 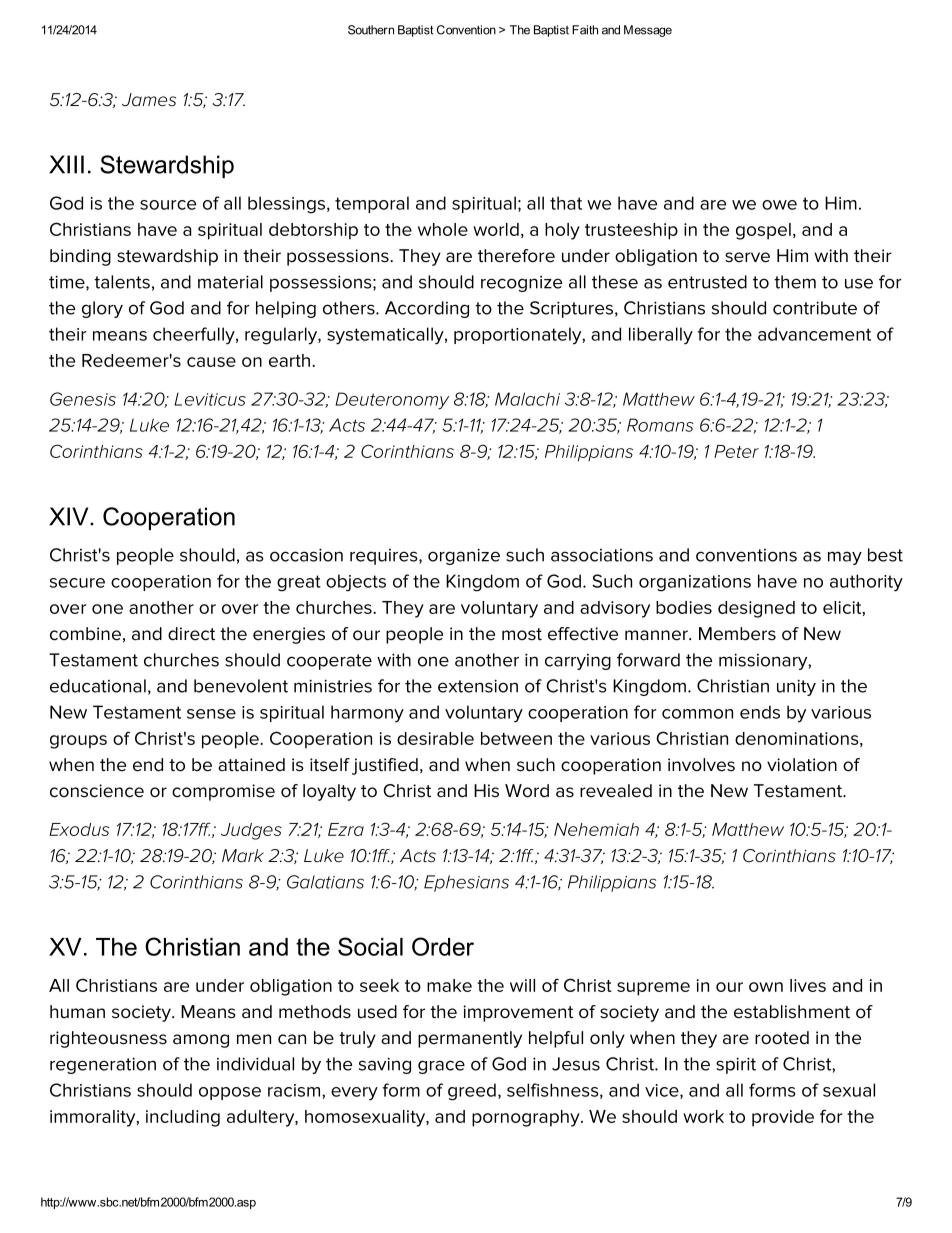 I want to click on greed, so click(x=472, y=1092).
